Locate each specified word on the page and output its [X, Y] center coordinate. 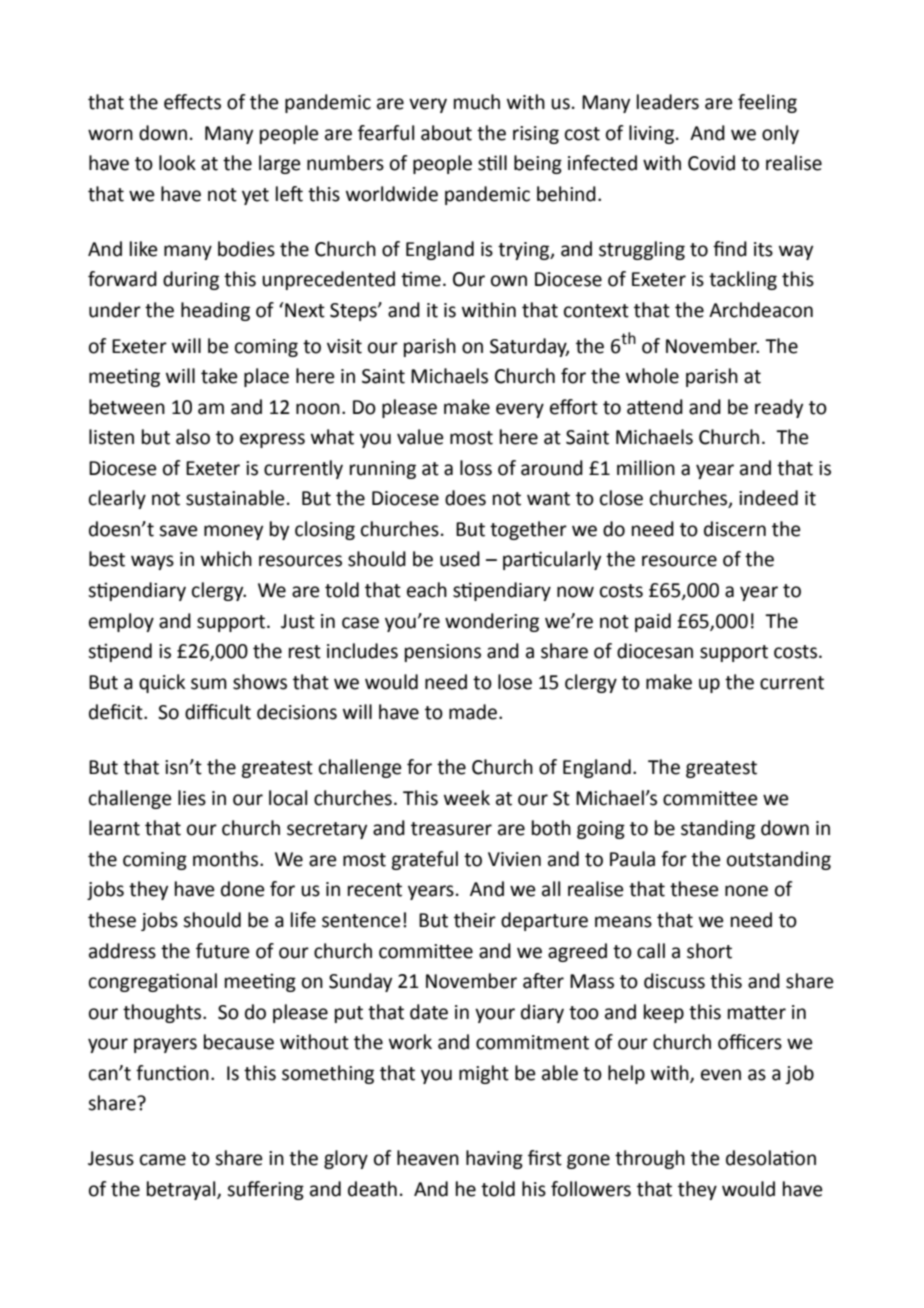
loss [476, 468]
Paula [632, 859]
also [193, 437]
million [646, 468]
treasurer [451, 829]
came [163, 1160]
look [177, 163]
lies [192, 798]
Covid [711, 163]
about [446, 133]
